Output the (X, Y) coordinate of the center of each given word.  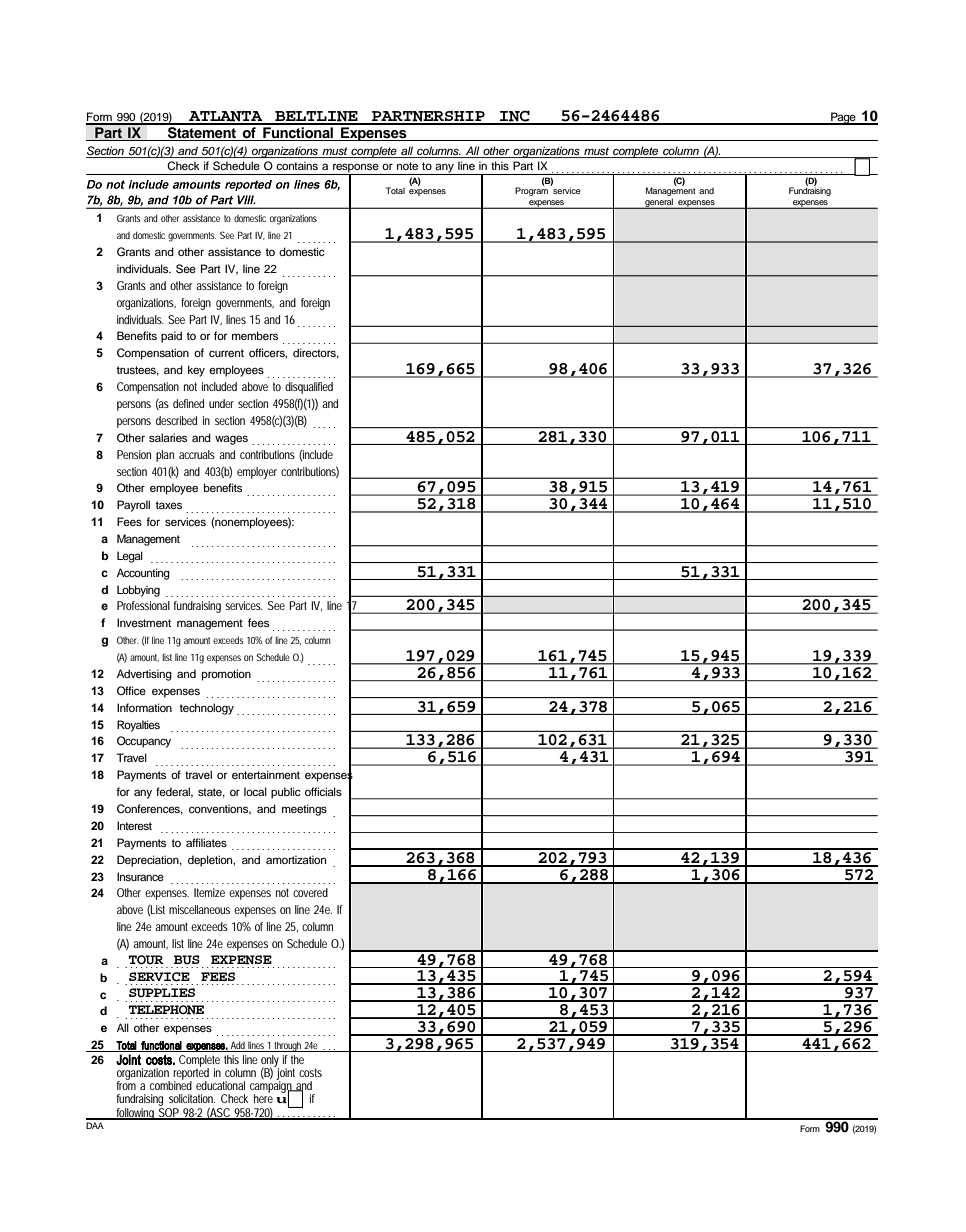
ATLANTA (226, 117)
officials (323, 791)
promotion (226, 675)
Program (533, 190)
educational (220, 1085)
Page (843, 118)
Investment (144, 622)
